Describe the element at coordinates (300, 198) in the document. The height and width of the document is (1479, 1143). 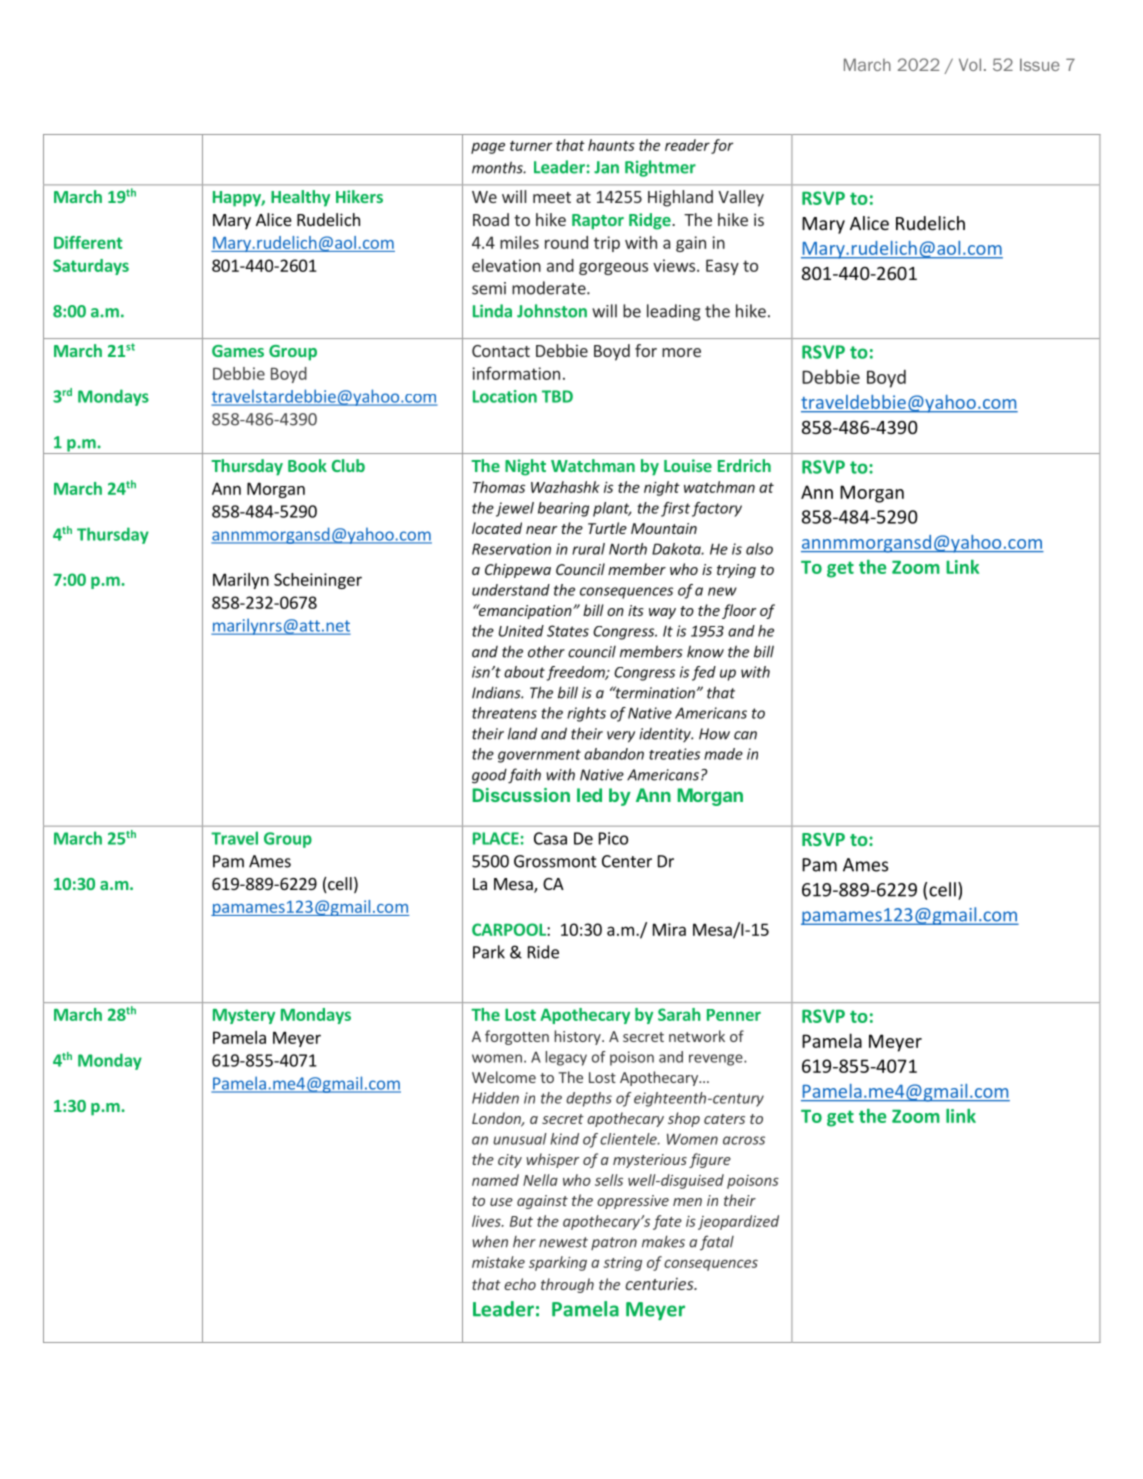
I see `Healthy` at that location.
